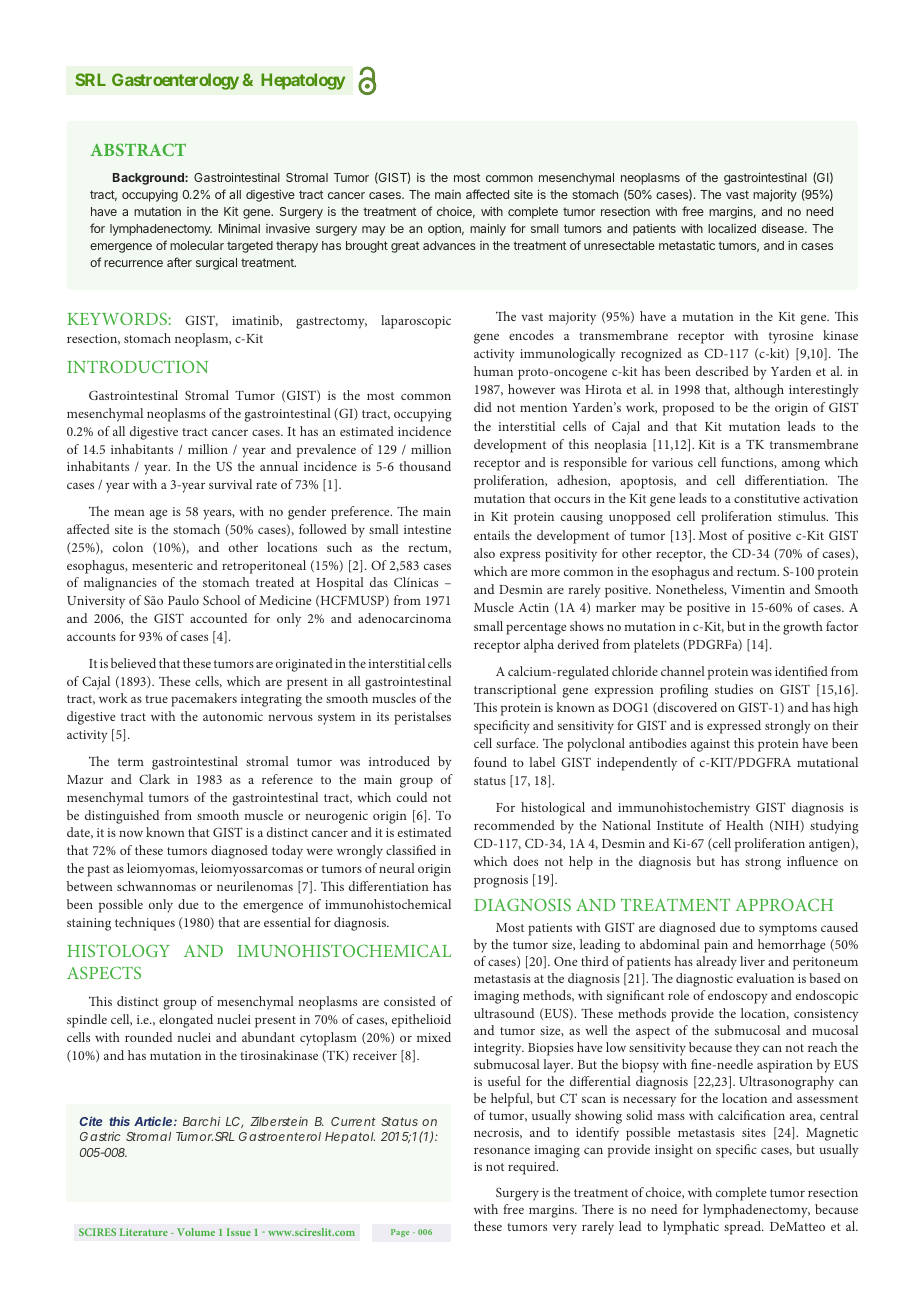 Image resolution: width=924 pixels, height=1308 pixels. Describe the element at coordinates (515, 691) in the screenshot. I see `transcriptional` at that location.
